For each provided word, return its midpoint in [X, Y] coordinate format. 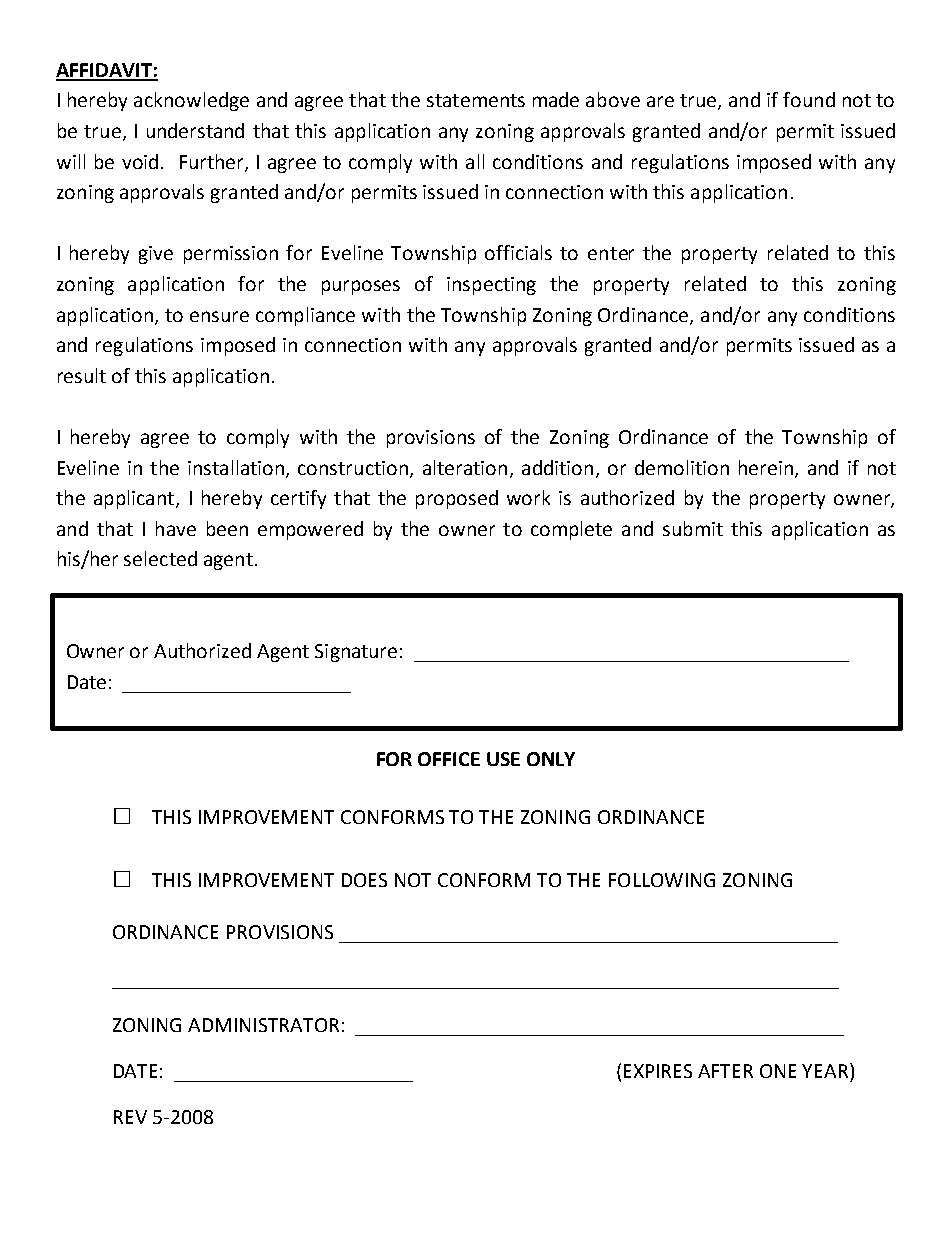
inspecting [491, 286]
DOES [364, 880]
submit [693, 528]
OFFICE [449, 759]
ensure [219, 316]
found [809, 99]
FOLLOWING [662, 880]
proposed [457, 499]
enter [611, 253]
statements [476, 100]
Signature [356, 653]
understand [195, 130]
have [176, 528]
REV [130, 1117]
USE [503, 759]
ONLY [551, 759]
